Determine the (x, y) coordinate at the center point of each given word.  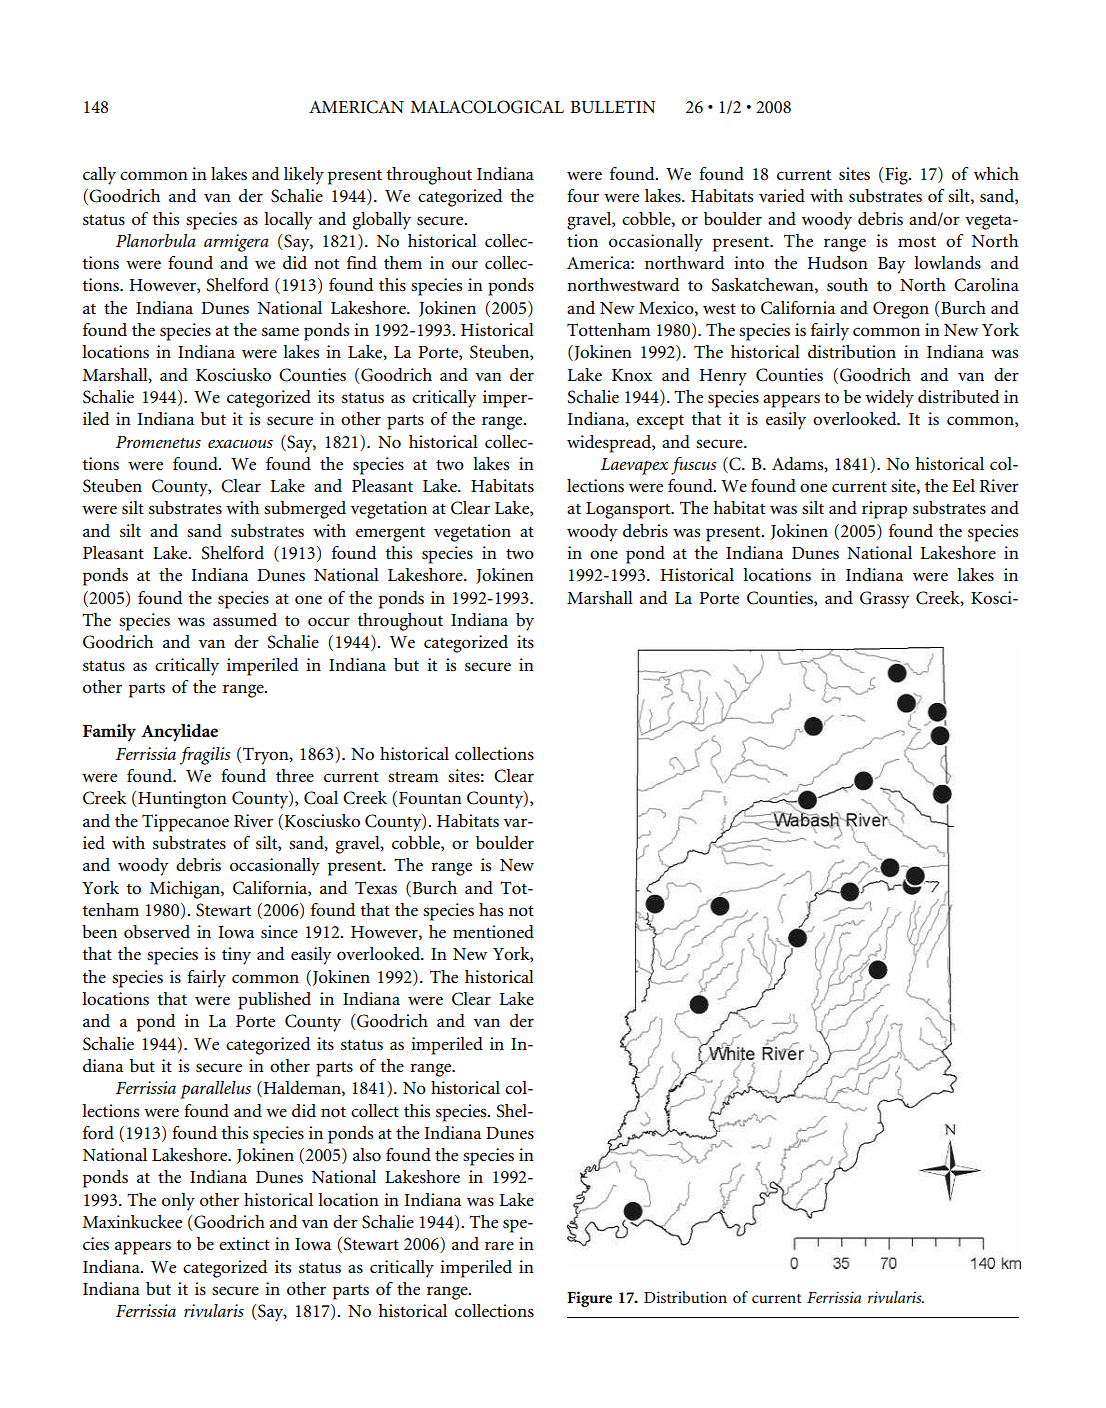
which (996, 174)
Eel (963, 486)
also (367, 1155)
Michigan (186, 890)
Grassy (885, 600)
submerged (305, 510)
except (660, 422)
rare (499, 1246)
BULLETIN (612, 107)
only (178, 1202)
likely (304, 176)
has (491, 909)
